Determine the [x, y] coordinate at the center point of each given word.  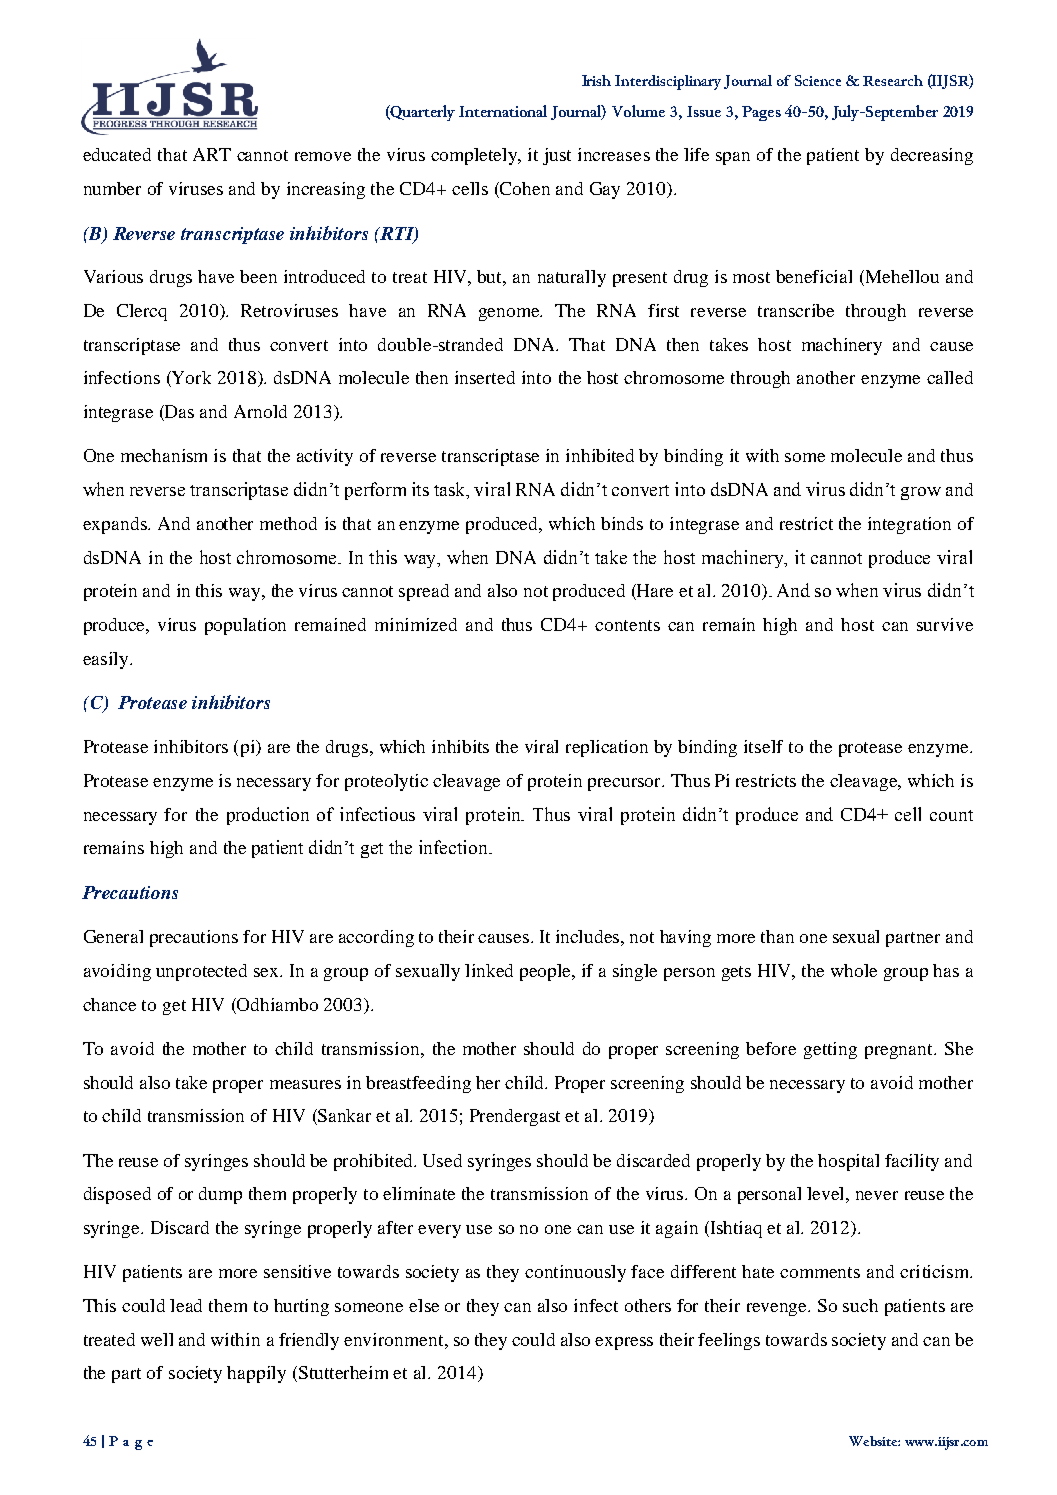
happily [256, 1374]
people [547, 972]
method [288, 523]
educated [117, 154]
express [624, 1343]
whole [854, 970]
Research [893, 80]
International [503, 111]
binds [622, 523]
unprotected [201, 972]
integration [909, 525]
